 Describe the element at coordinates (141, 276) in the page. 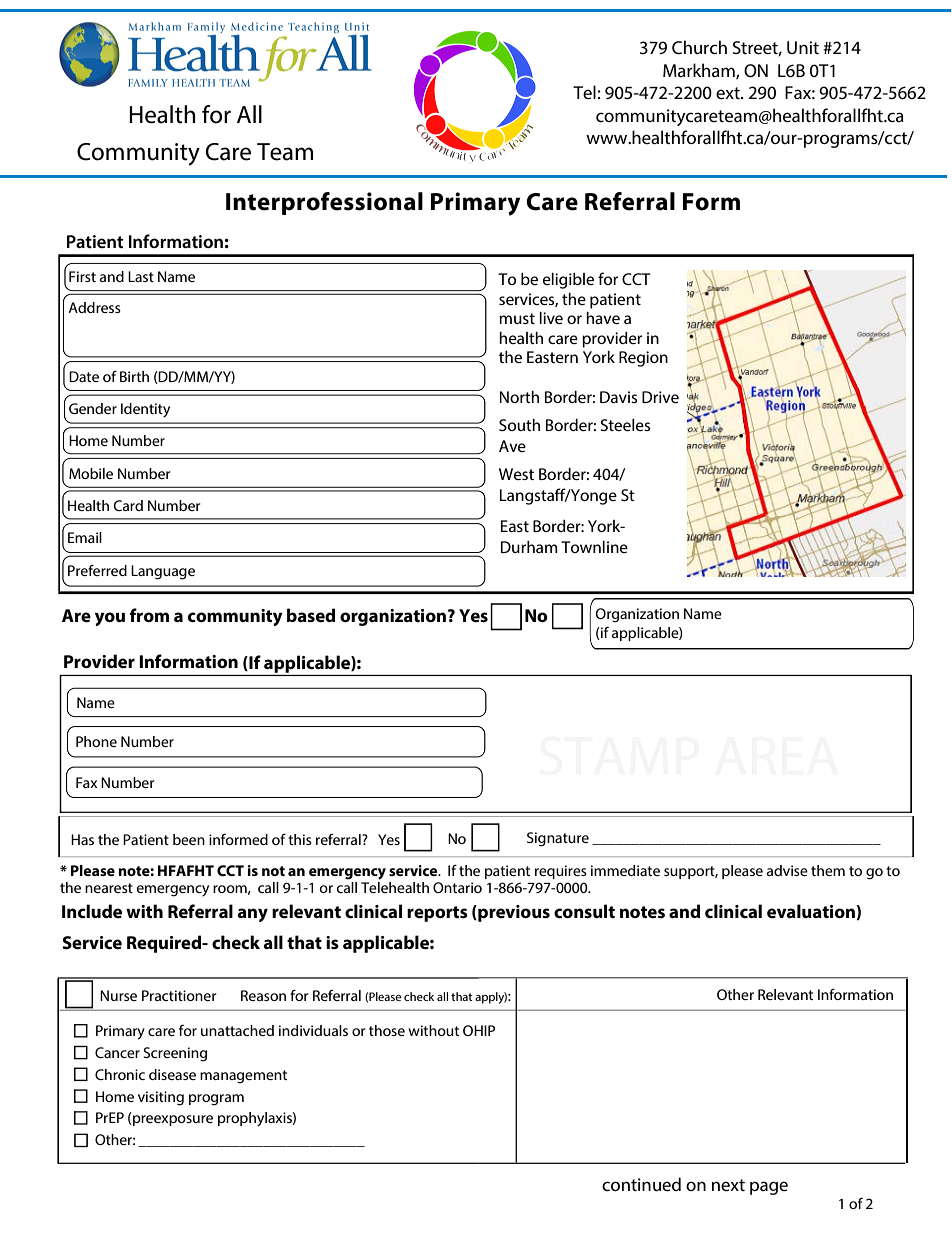

I see `Last` at that location.
